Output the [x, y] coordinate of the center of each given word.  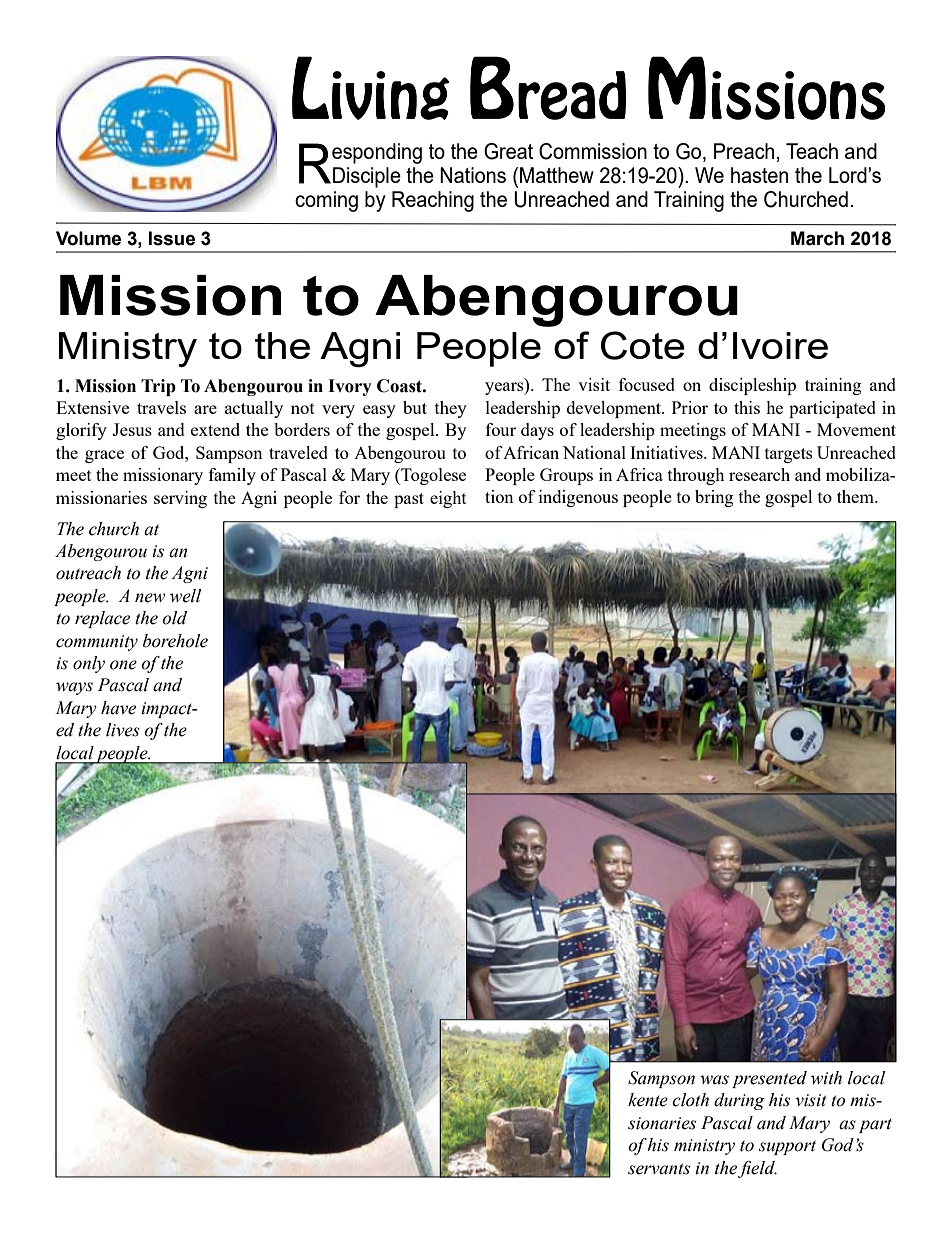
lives [123, 730]
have [118, 708]
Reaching [433, 201]
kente [648, 1100]
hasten [759, 175]
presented [769, 1079]
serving [180, 499]
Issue [172, 238]
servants [659, 1169]
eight [448, 499]
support [787, 1147]
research [759, 474]
